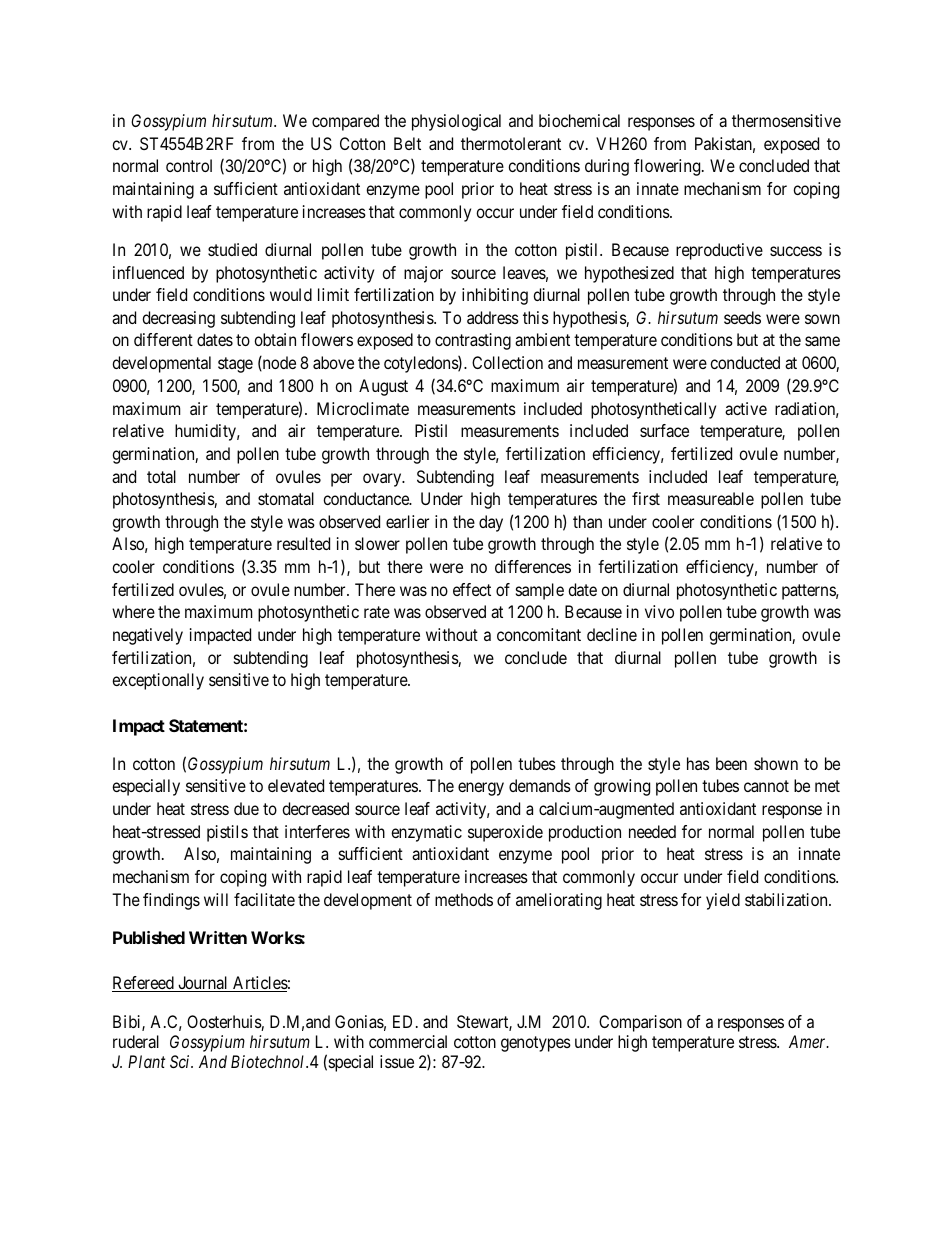  Describe the element at coordinates (668, 167) in the page. I see `flowering` at that location.
